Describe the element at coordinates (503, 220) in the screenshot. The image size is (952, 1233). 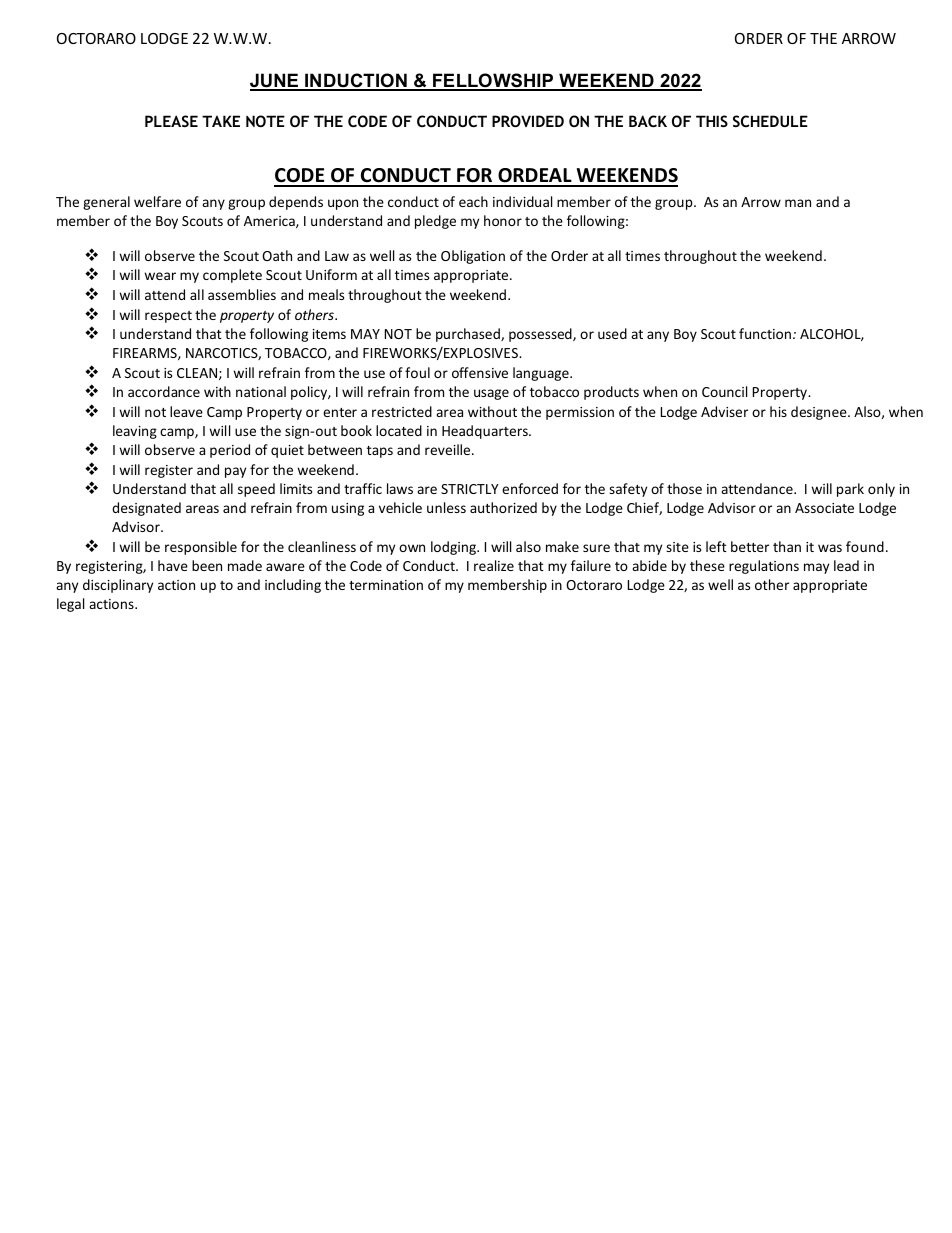
I see `honor` at that location.
